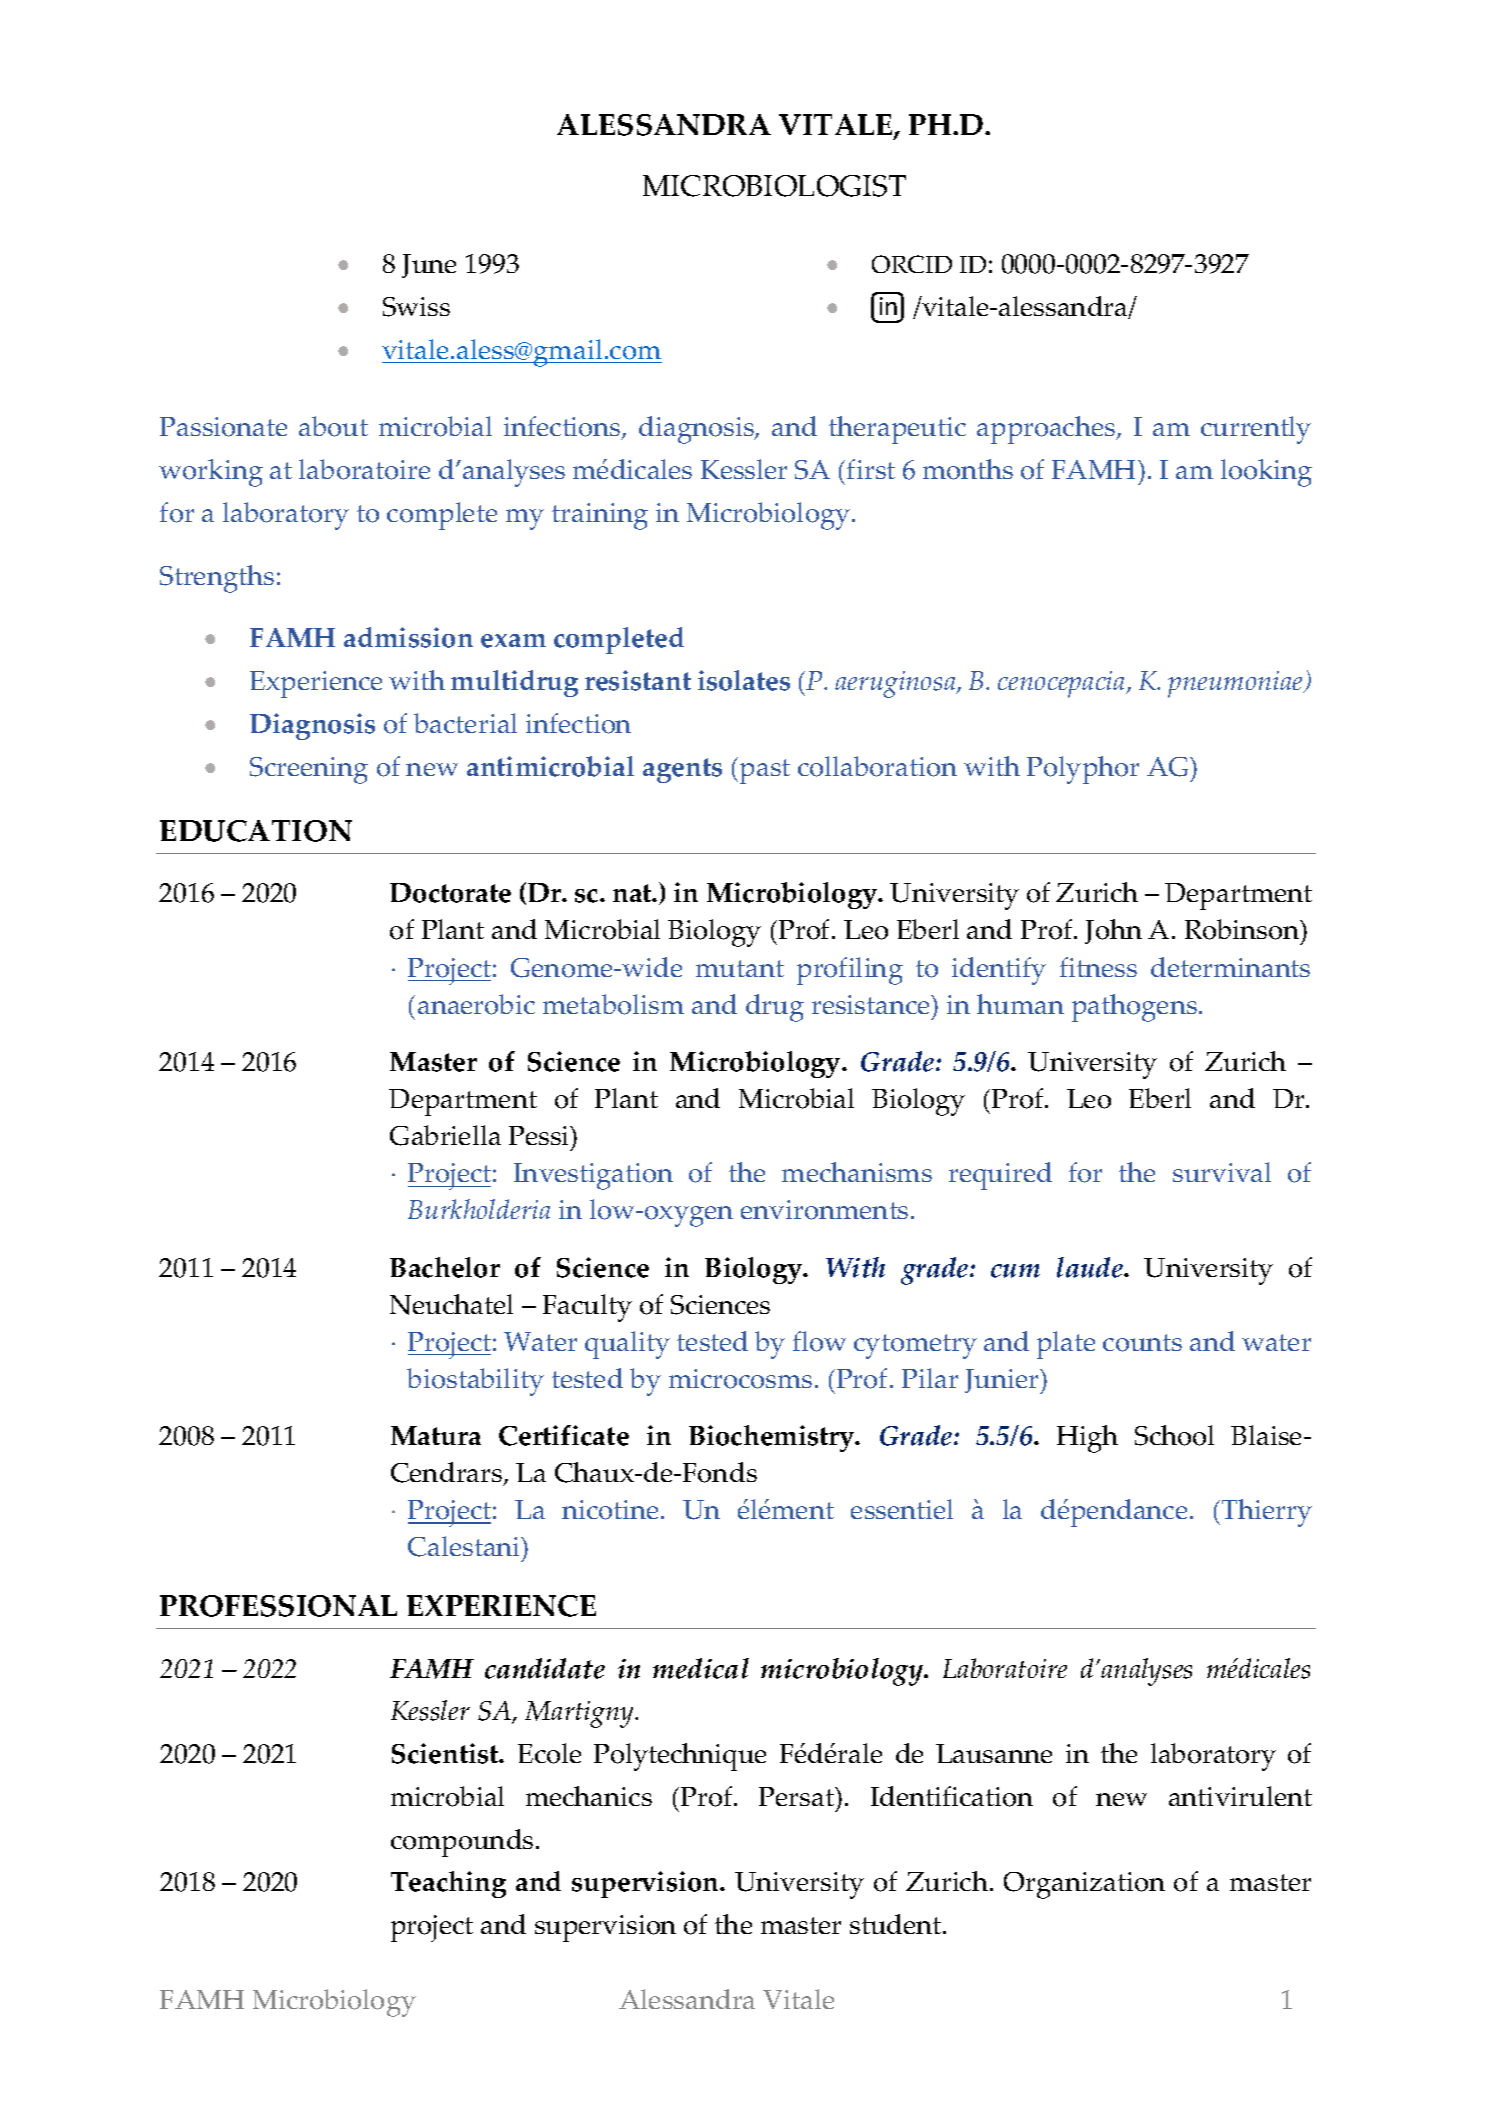 The image size is (1489, 2106). What do you see at coordinates (429, 266) in the image?
I see `June` at bounding box center [429, 266].
